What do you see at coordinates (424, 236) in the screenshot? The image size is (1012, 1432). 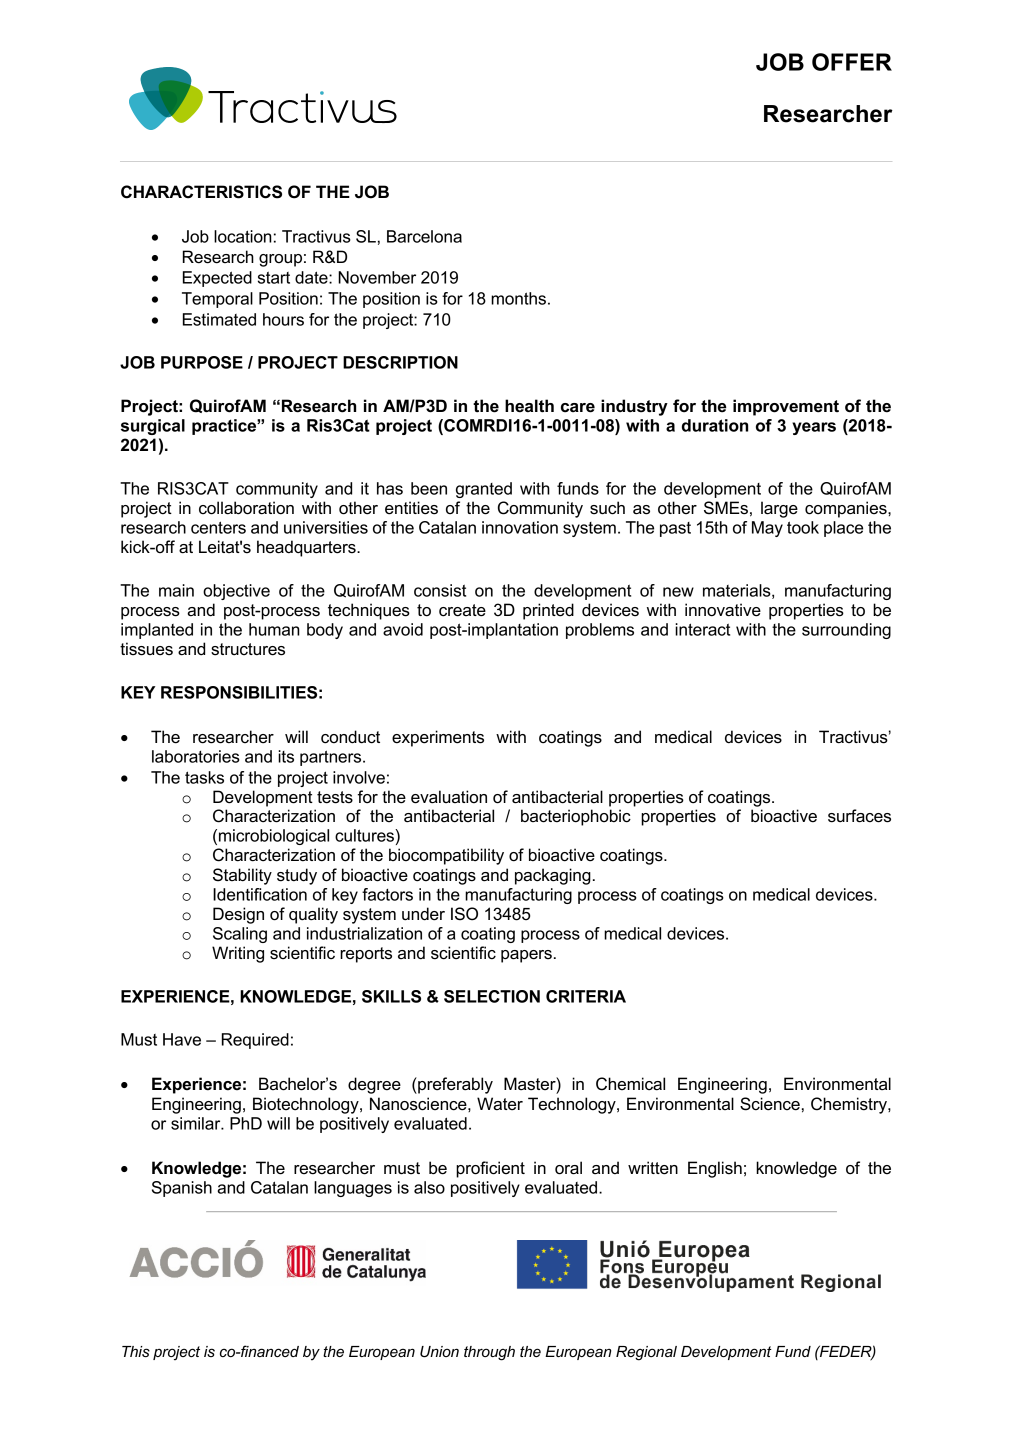 I see `Barcelona` at bounding box center [424, 236].
